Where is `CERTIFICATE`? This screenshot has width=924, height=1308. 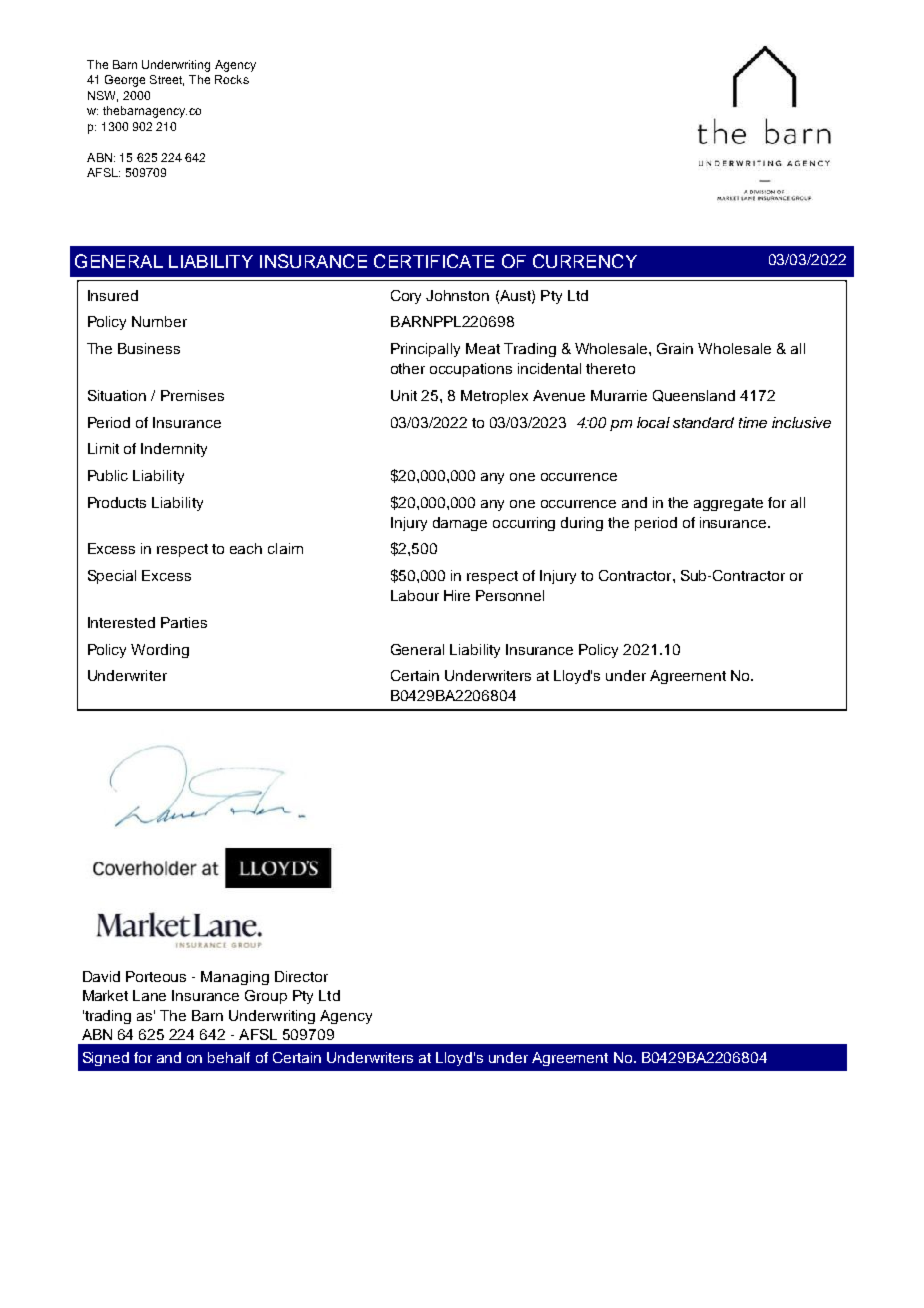 CERTIFICATE is located at coordinates (434, 261).
